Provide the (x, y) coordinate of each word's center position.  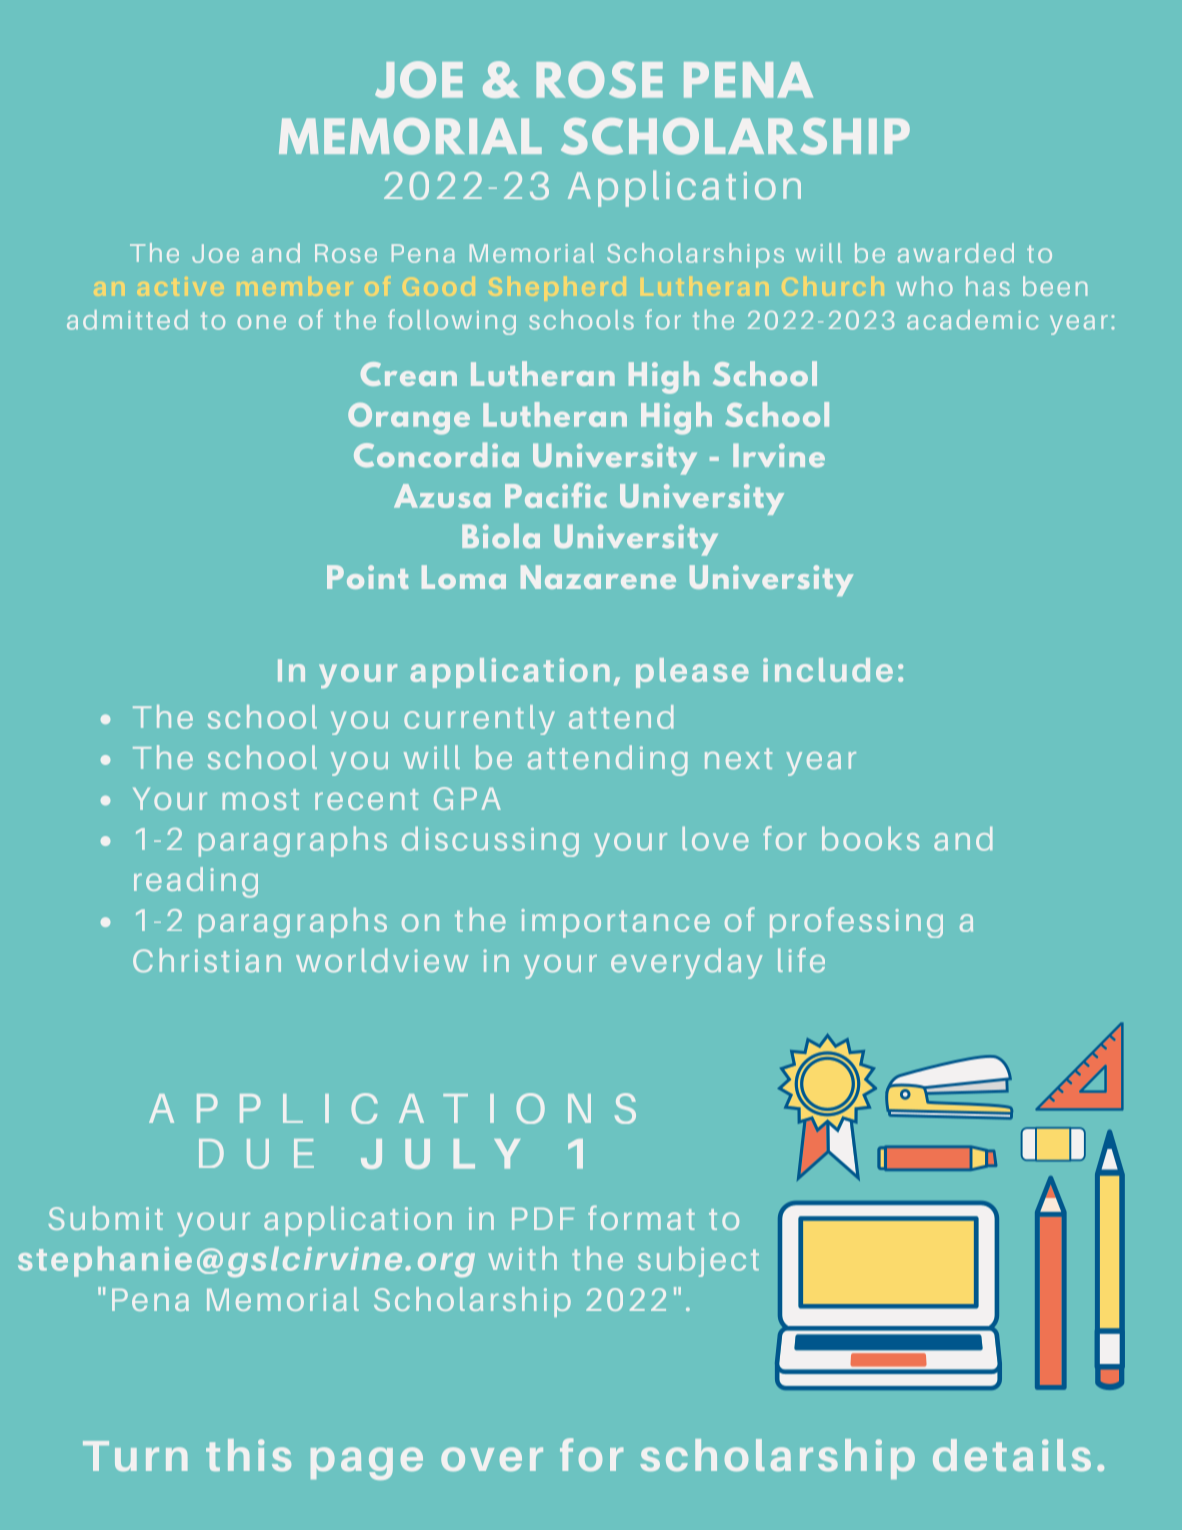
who (924, 286)
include (828, 670)
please (692, 673)
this (248, 1455)
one (261, 322)
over (492, 1459)
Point (367, 577)
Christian (207, 960)
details (1012, 1455)
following (452, 322)
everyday (686, 963)
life (801, 960)
